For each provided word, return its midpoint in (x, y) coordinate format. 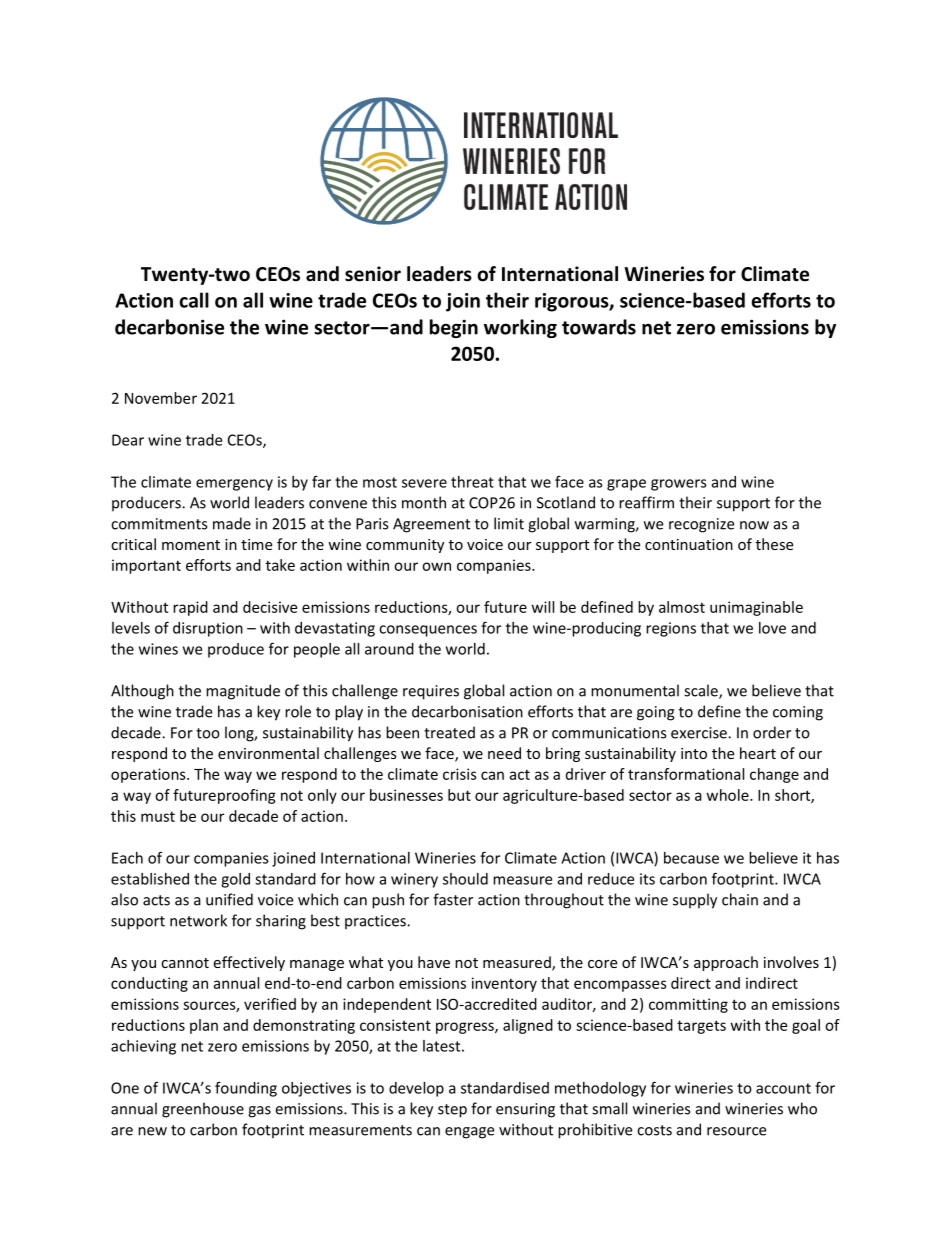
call (194, 300)
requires (431, 692)
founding (246, 1089)
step (452, 1111)
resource (736, 1131)
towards (599, 327)
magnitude (243, 692)
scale (702, 691)
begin (454, 328)
